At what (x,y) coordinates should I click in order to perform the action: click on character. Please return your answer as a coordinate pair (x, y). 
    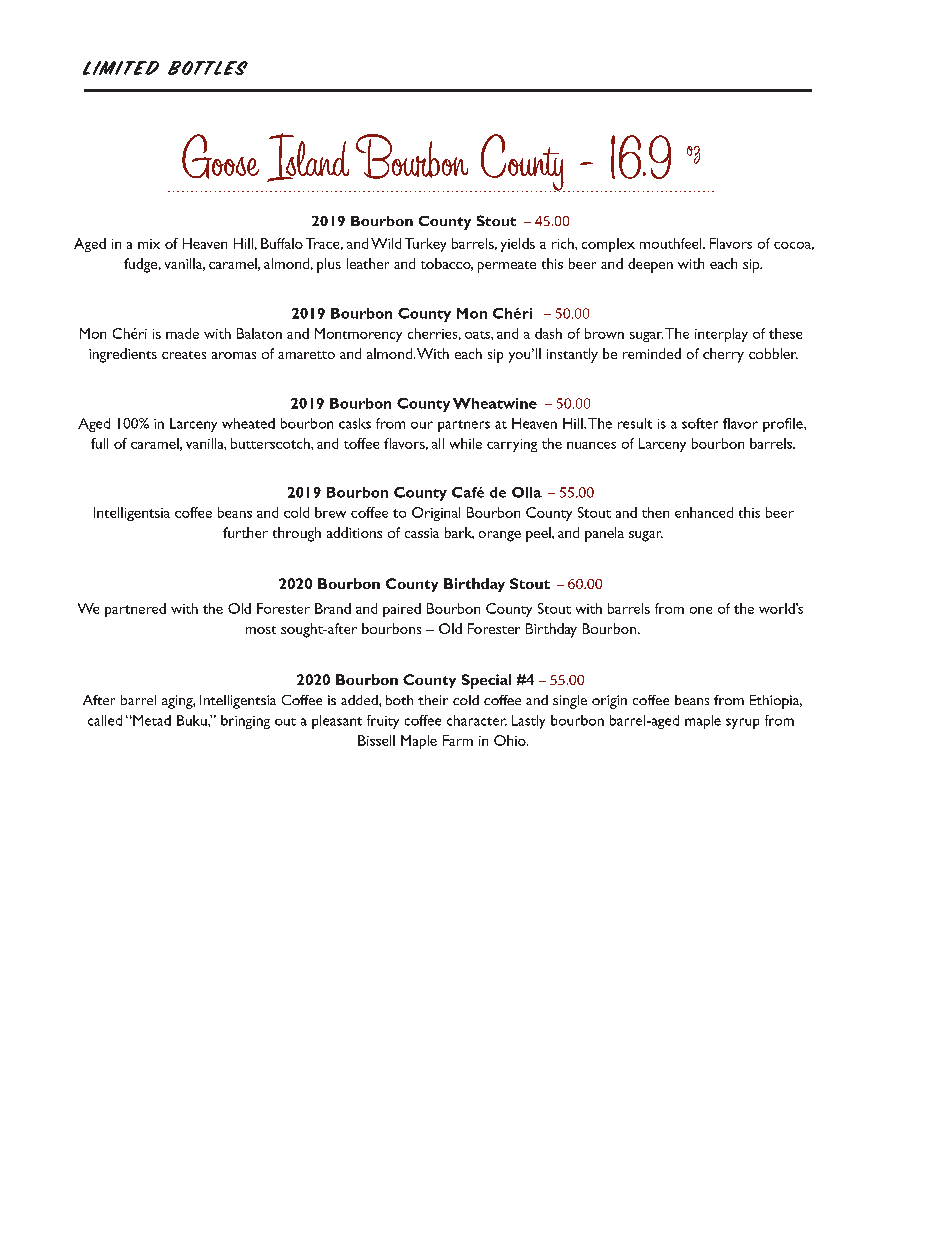
    Looking at the image, I should click on (477, 720).
